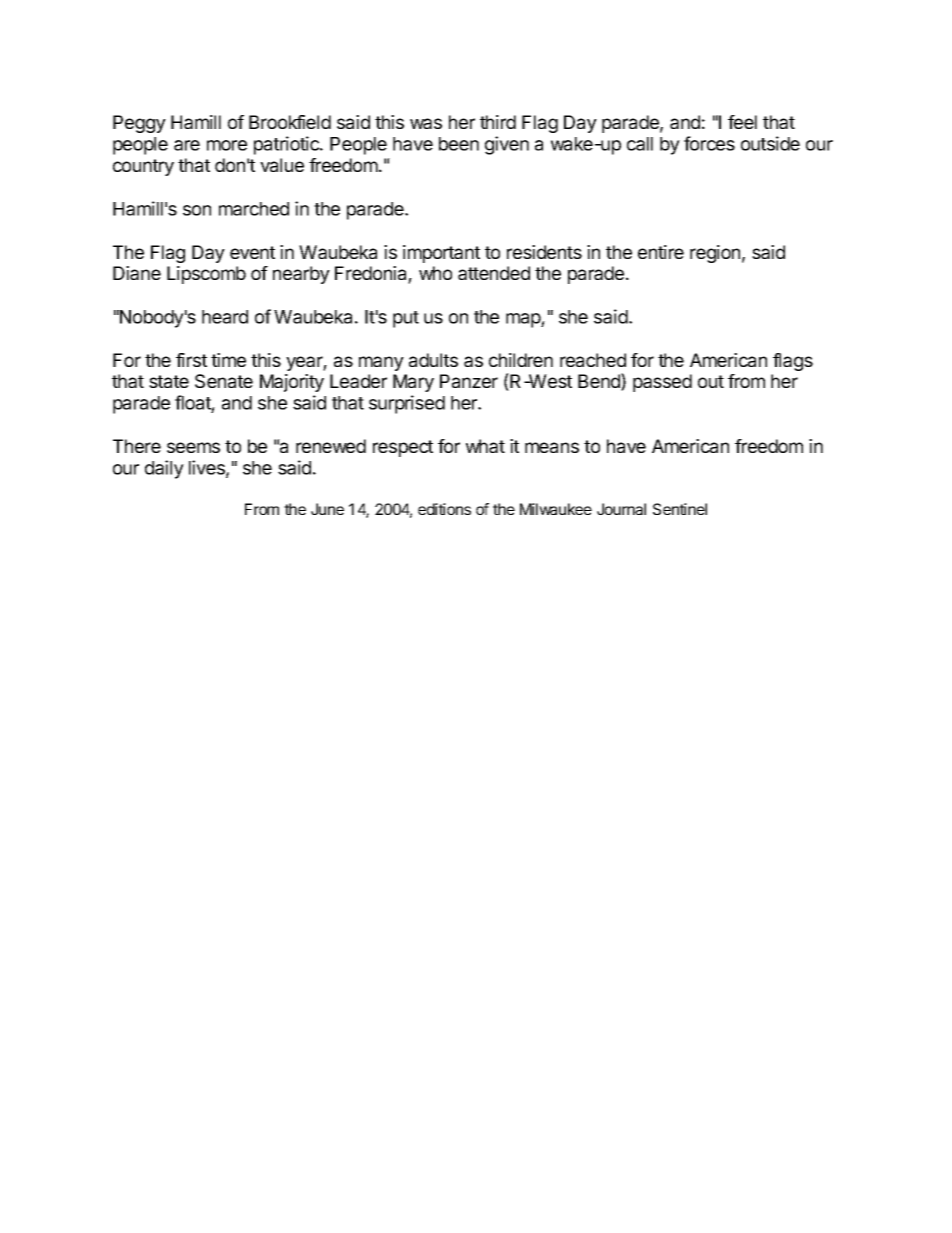 This image has height=1233, width=952. What do you see at coordinates (252, 252) in the image?
I see `event` at bounding box center [252, 252].
